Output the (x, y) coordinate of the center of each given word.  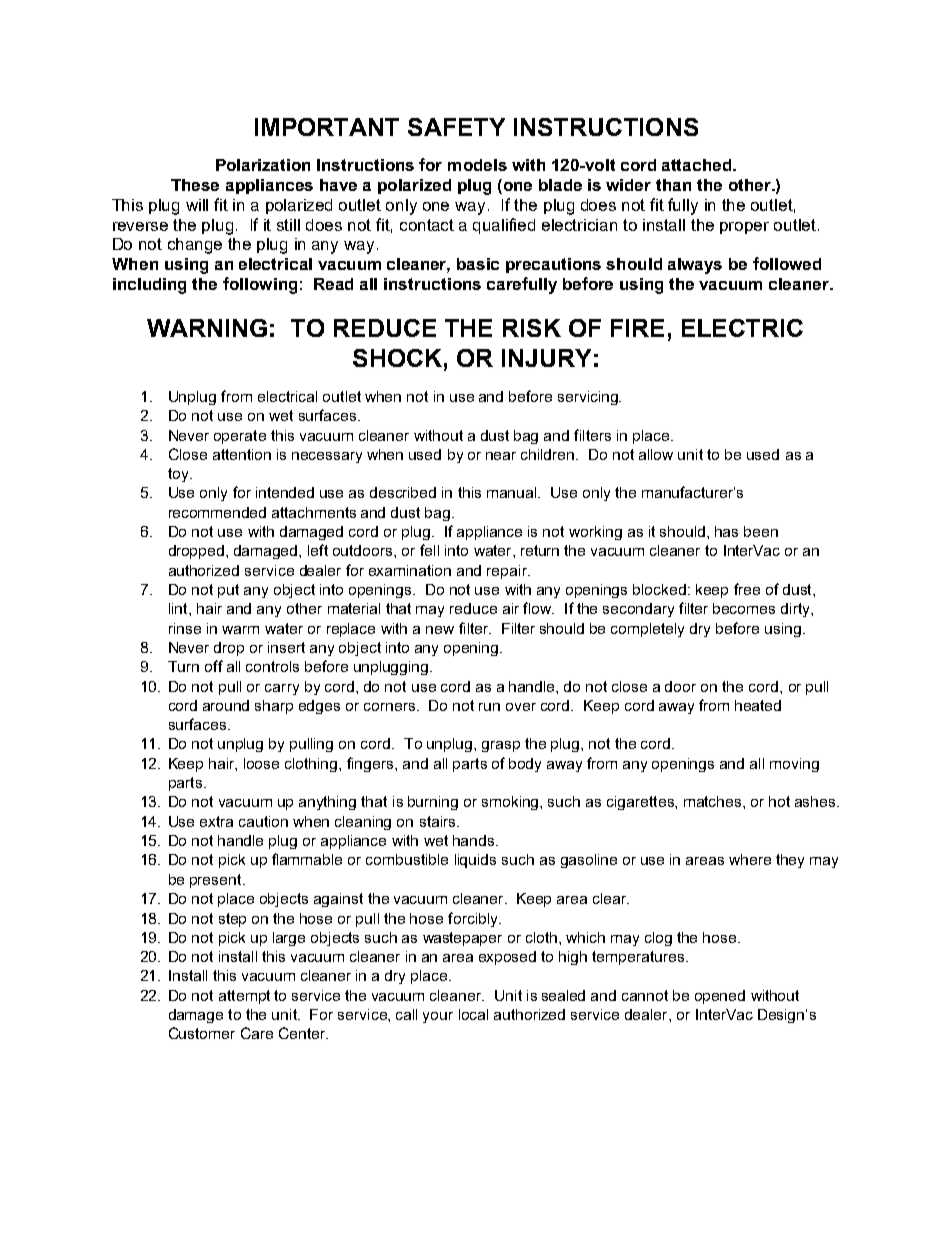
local (473, 1014)
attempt (244, 997)
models (477, 165)
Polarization (263, 165)
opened (720, 997)
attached (698, 165)
